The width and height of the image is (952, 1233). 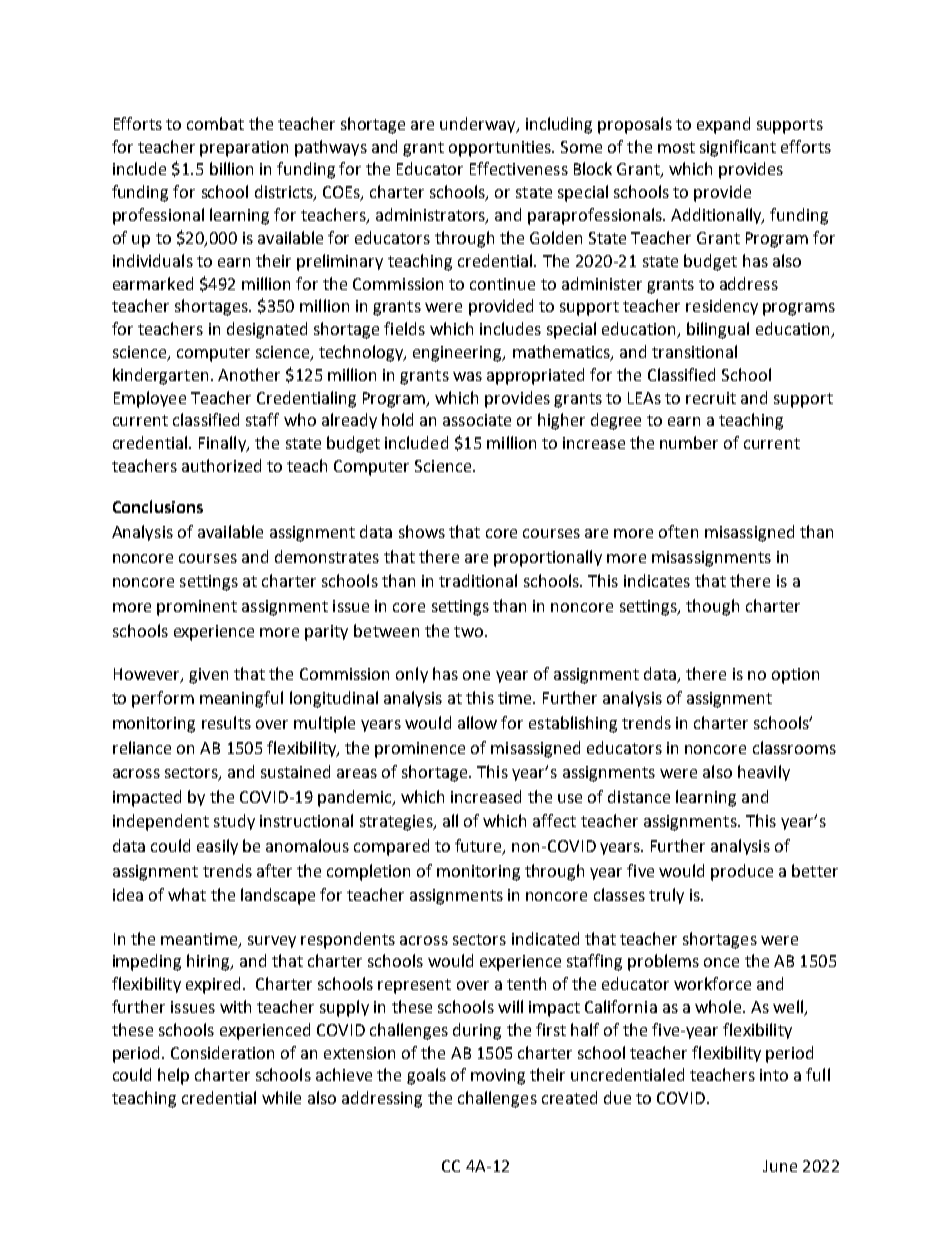 I want to click on opportunities, so click(x=501, y=149).
